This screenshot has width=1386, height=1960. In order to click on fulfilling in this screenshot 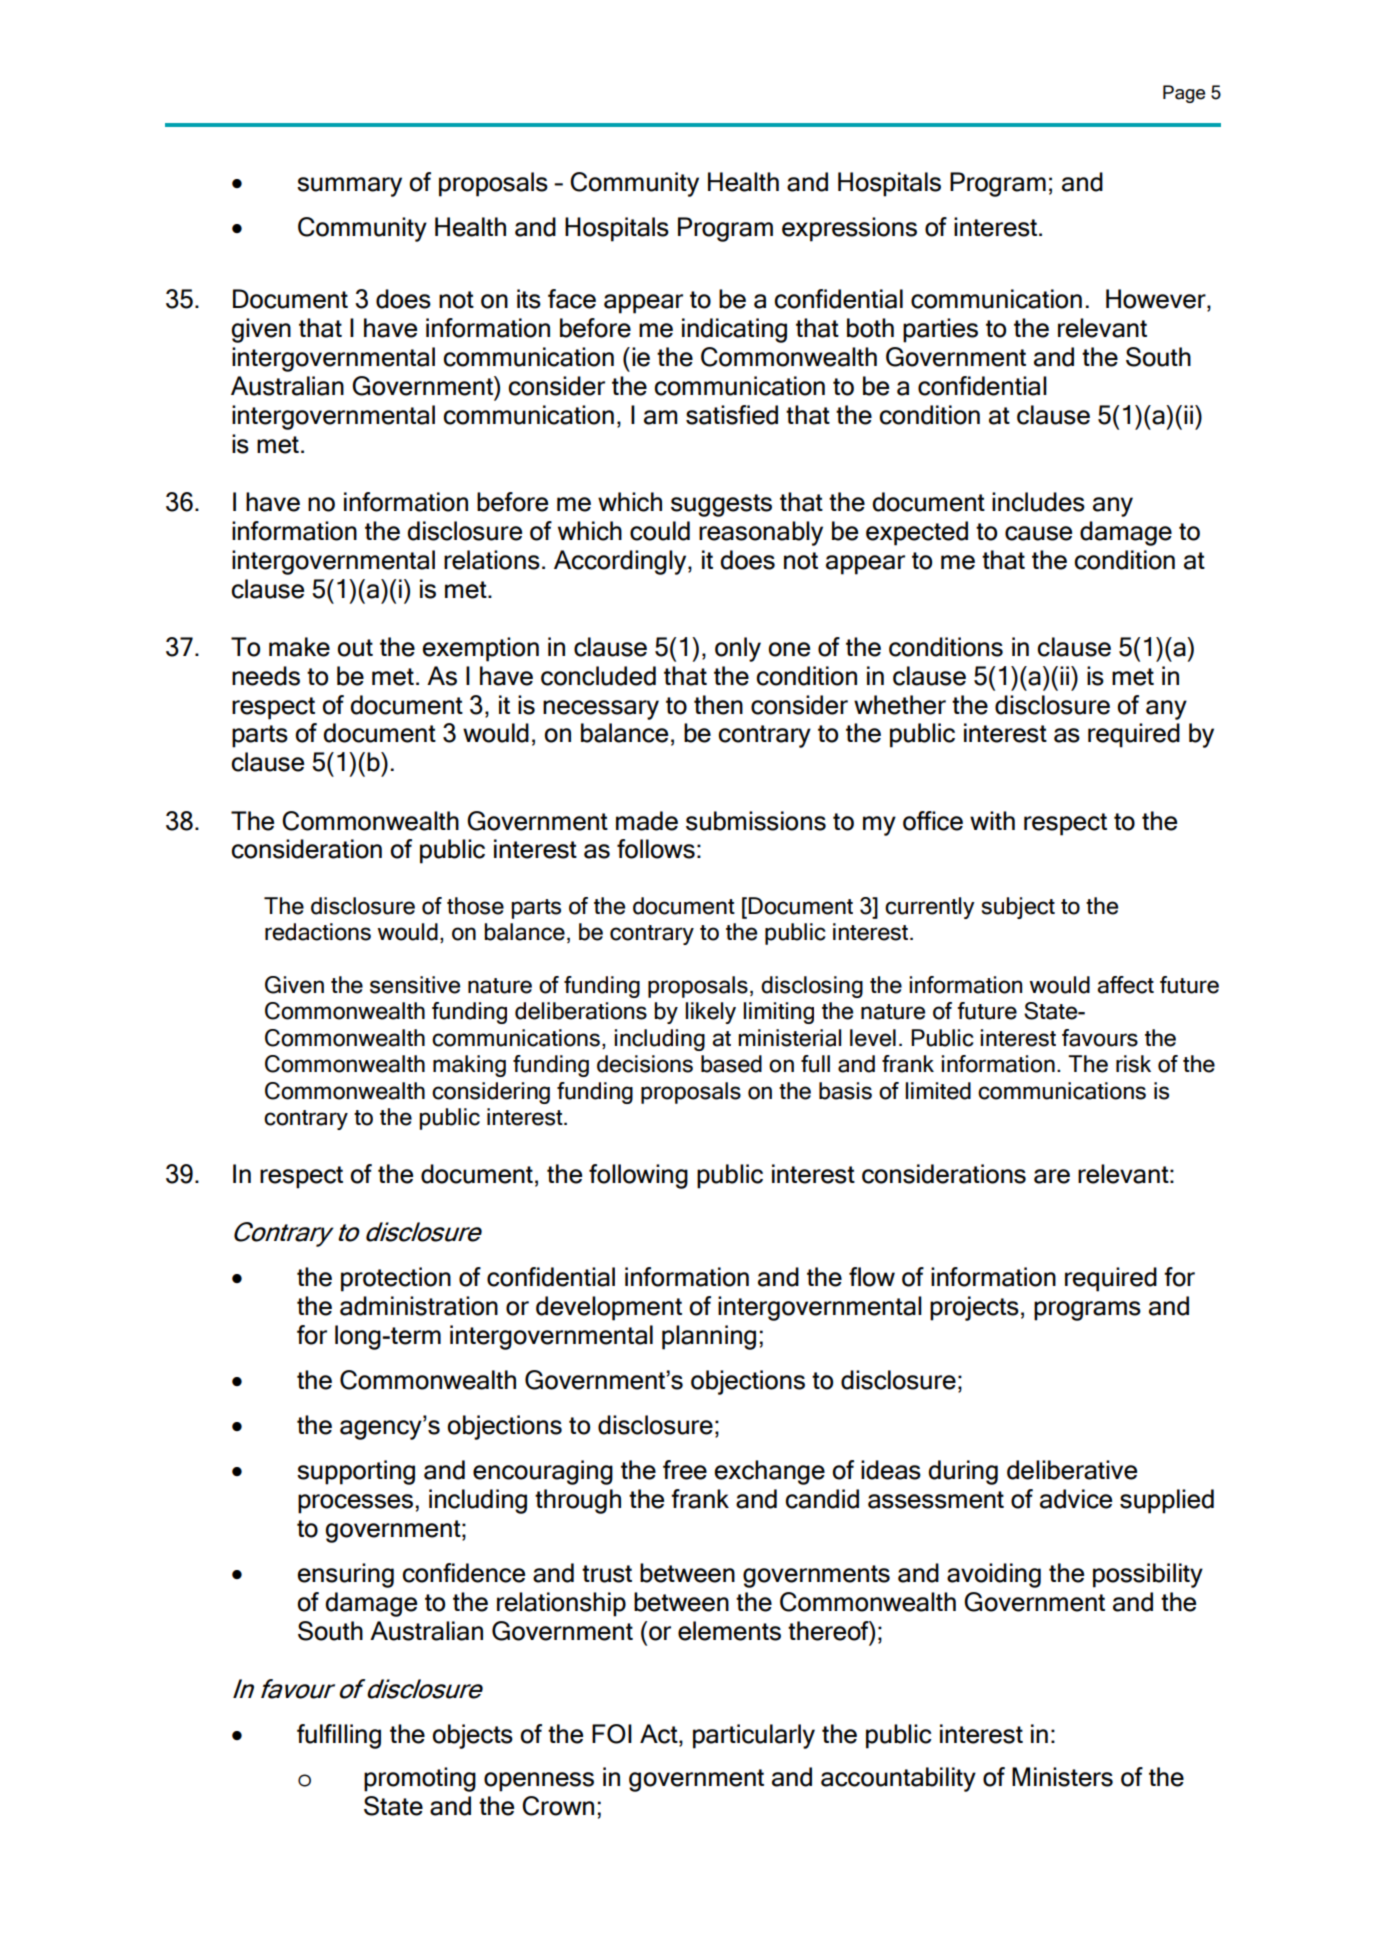, I will do `click(339, 1736)`.
